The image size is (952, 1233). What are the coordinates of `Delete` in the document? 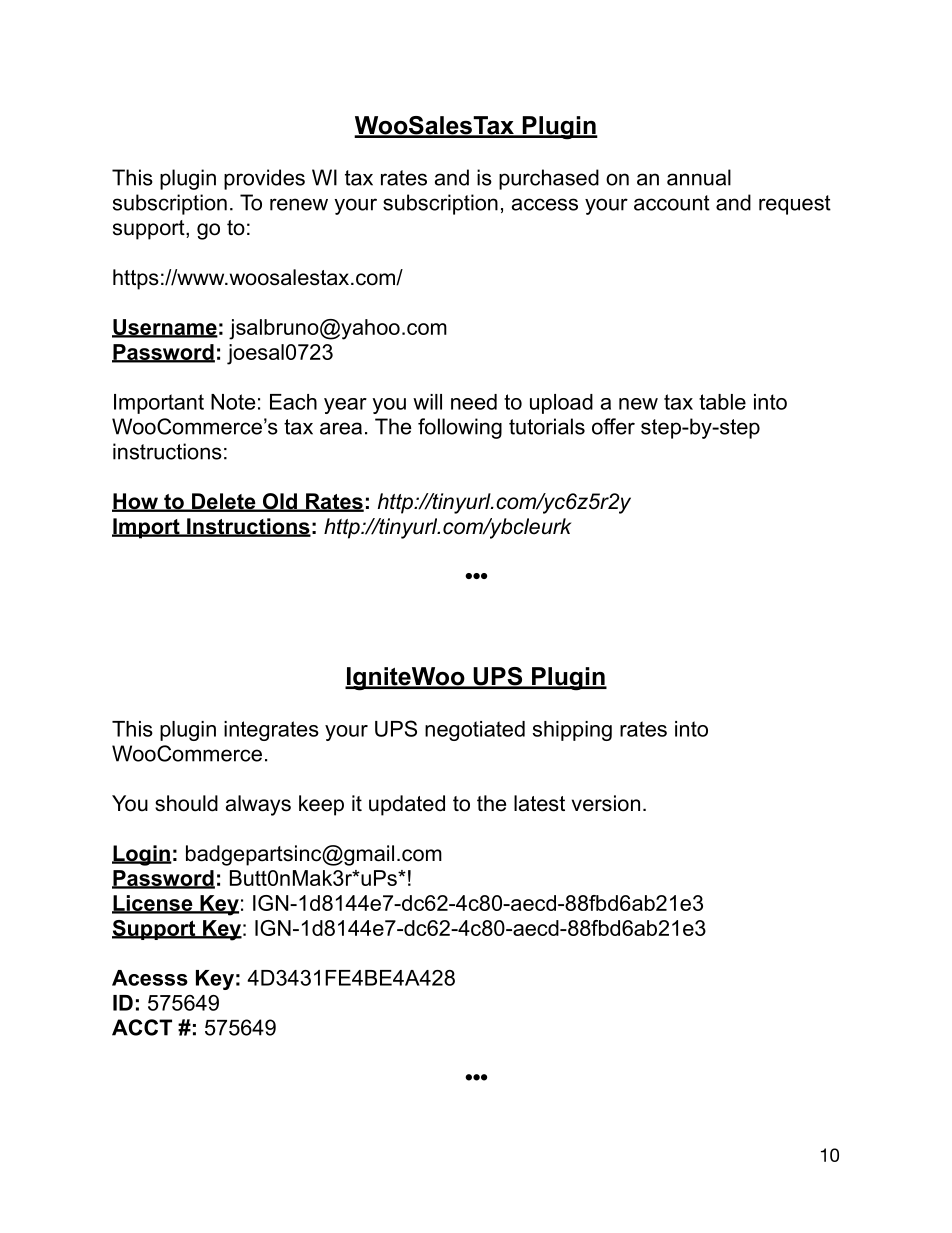 It's located at (224, 502).
